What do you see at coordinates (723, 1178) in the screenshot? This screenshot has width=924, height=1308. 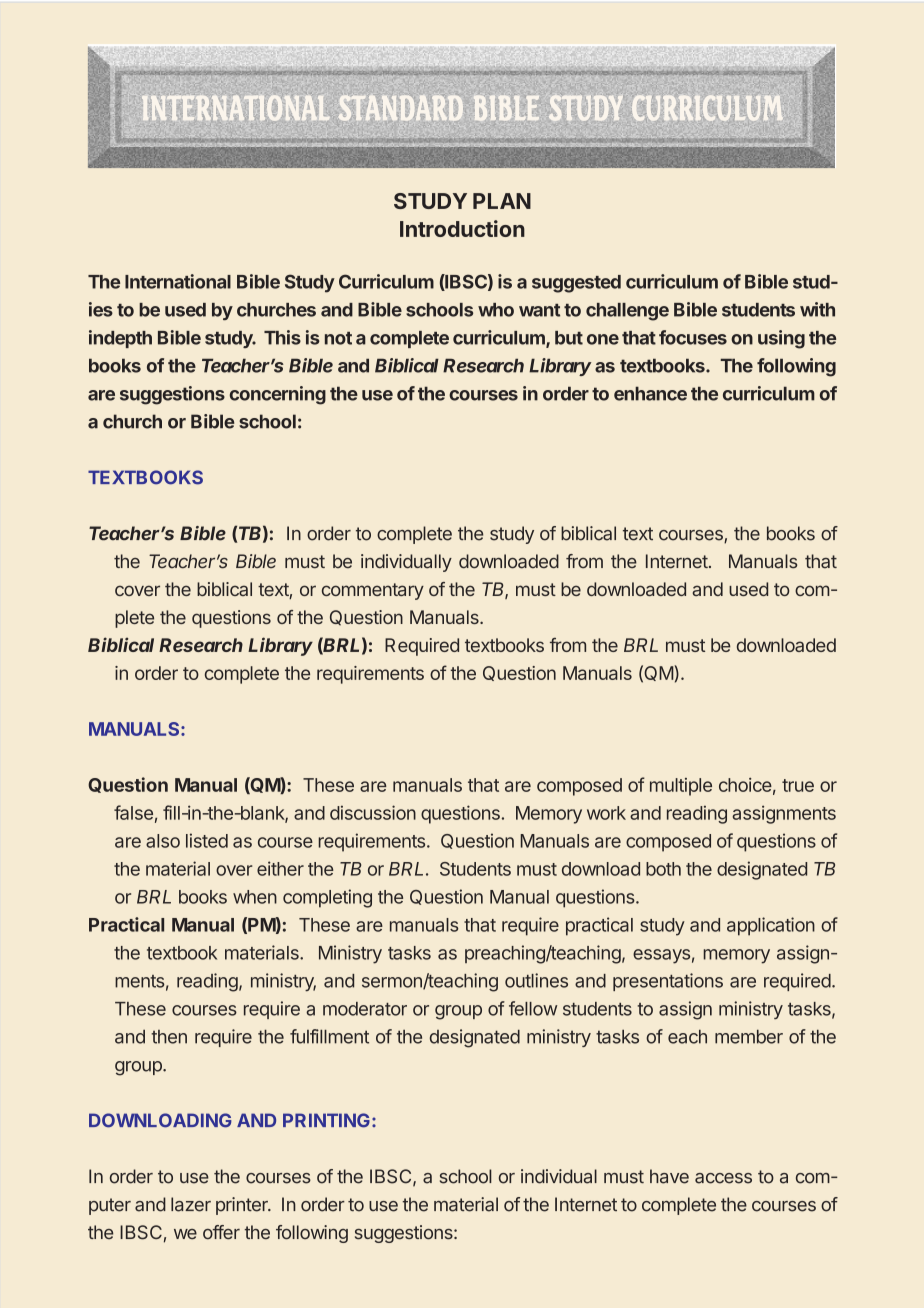 I see `access` at bounding box center [723, 1178].
